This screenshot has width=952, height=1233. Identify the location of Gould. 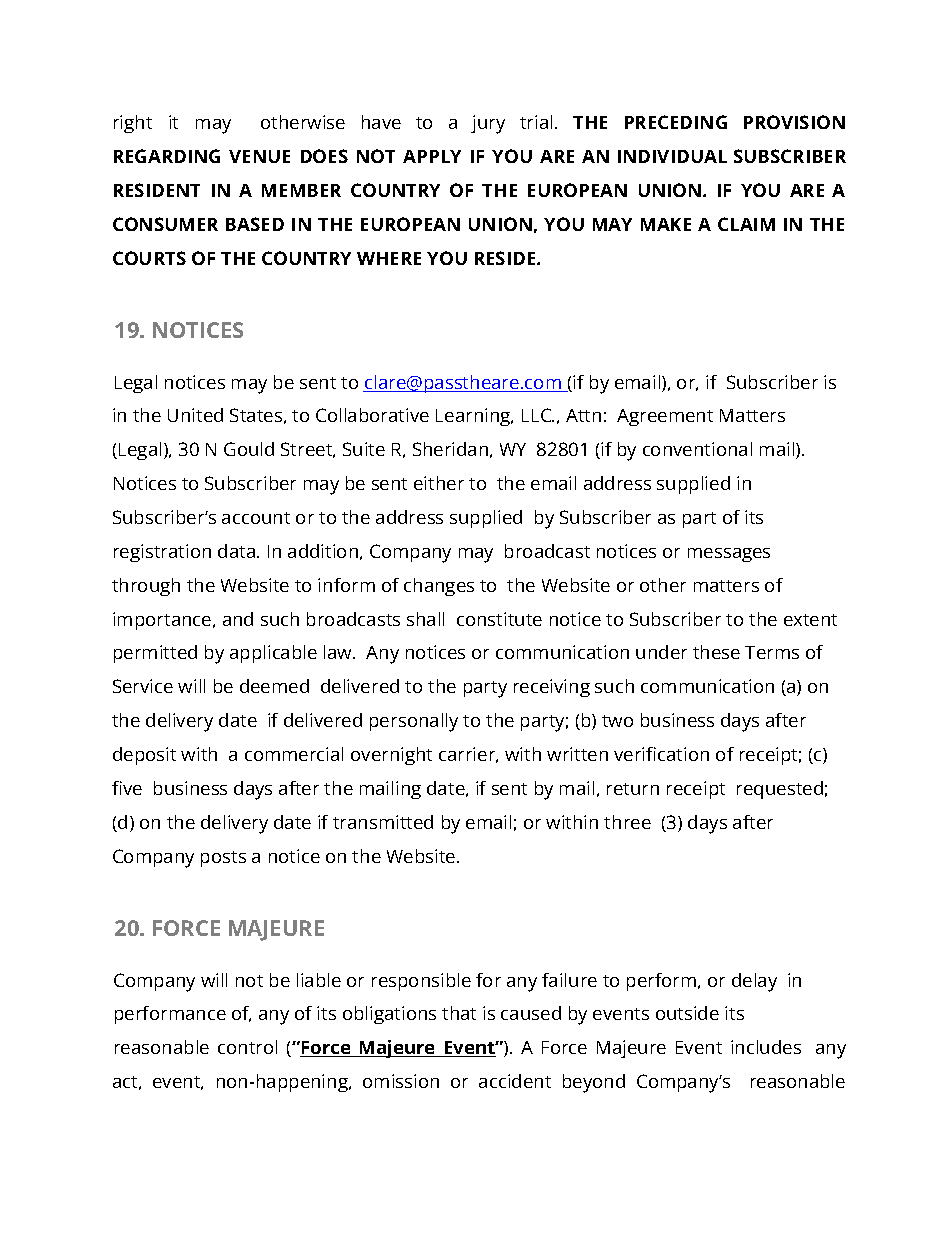
(249, 449).
